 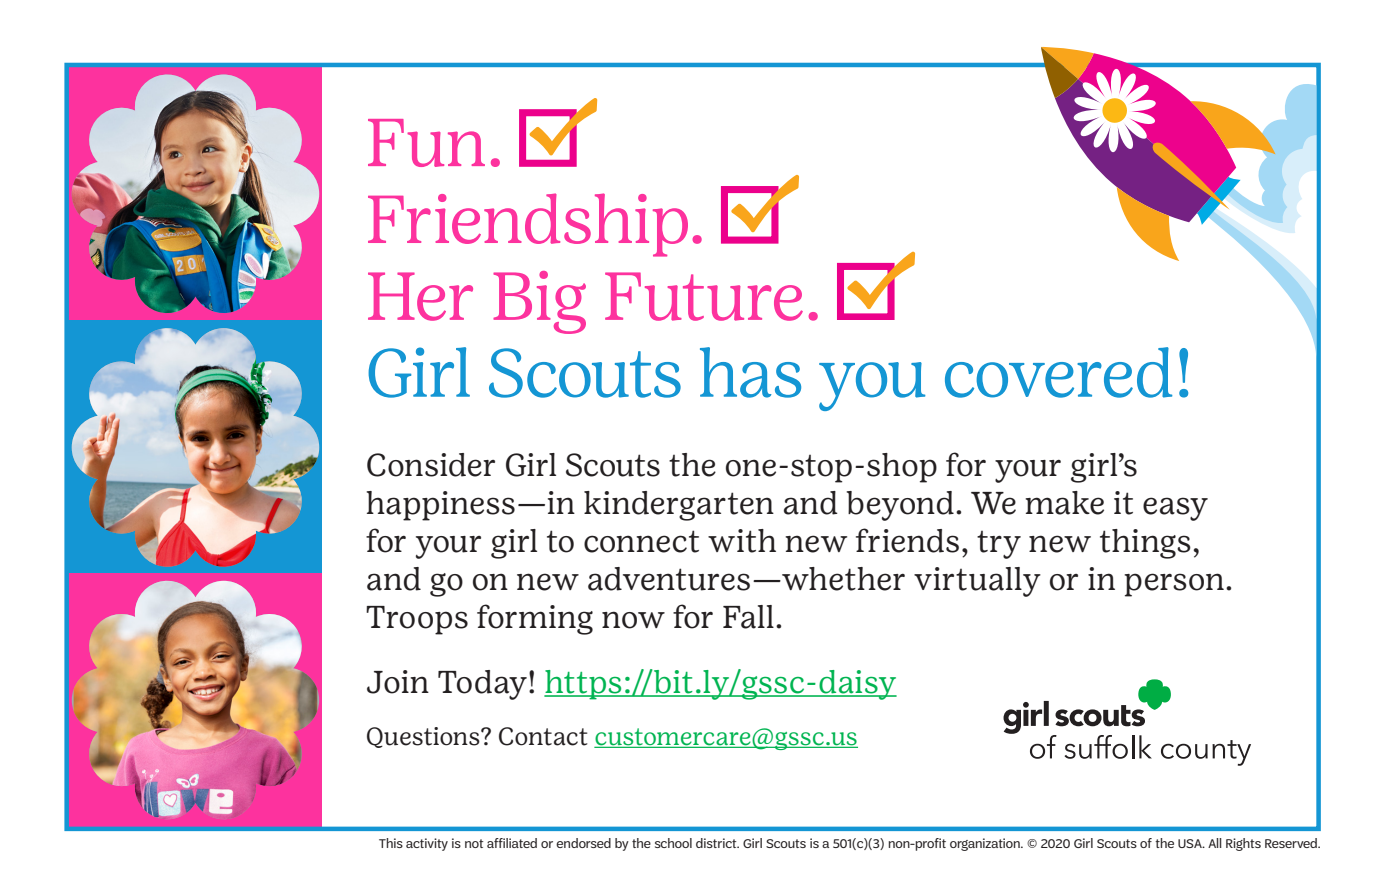 I want to click on Fun, so click(x=426, y=143).
